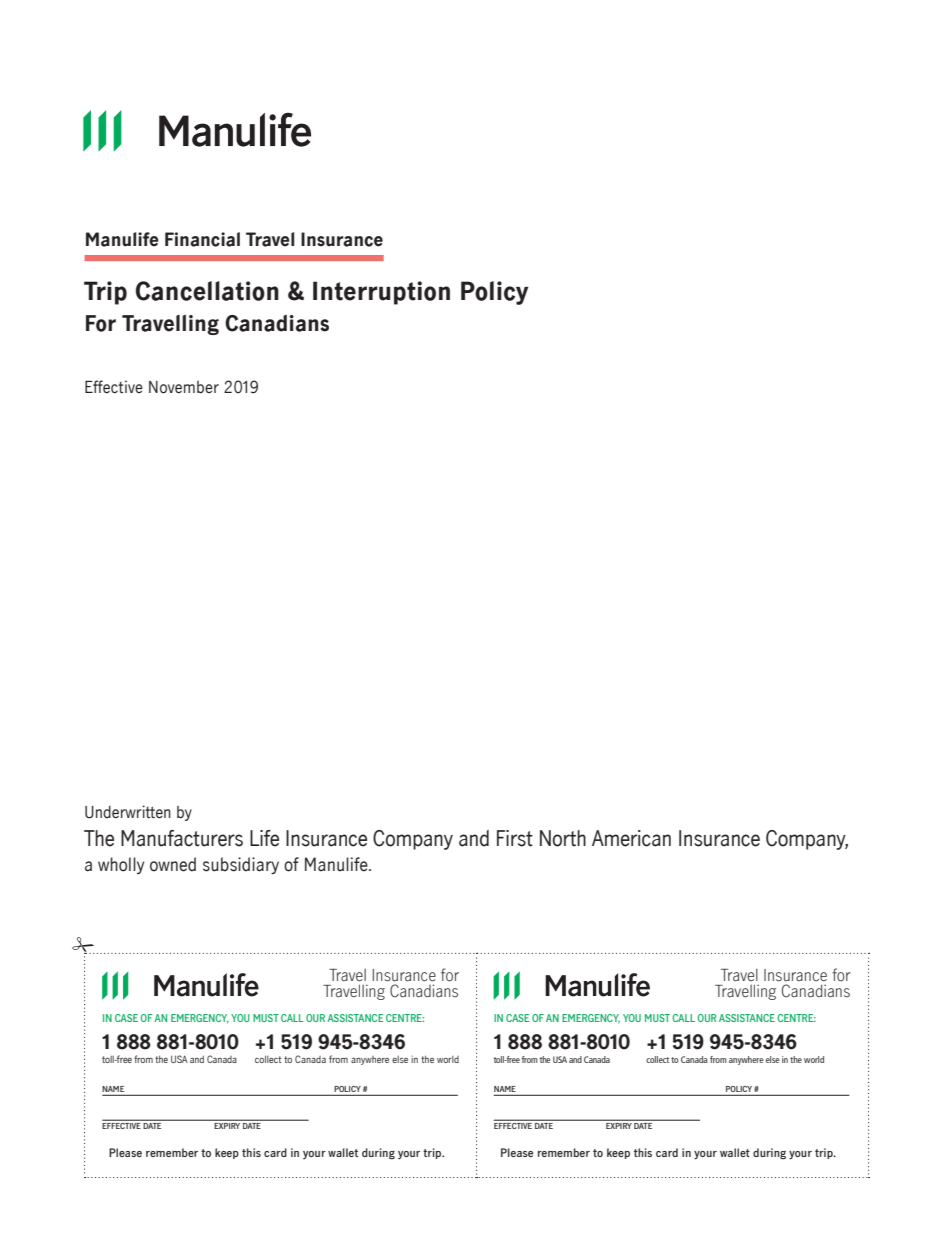 The height and width of the screenshot is (1233, 952). I want to click on First, so click(515, 838).
